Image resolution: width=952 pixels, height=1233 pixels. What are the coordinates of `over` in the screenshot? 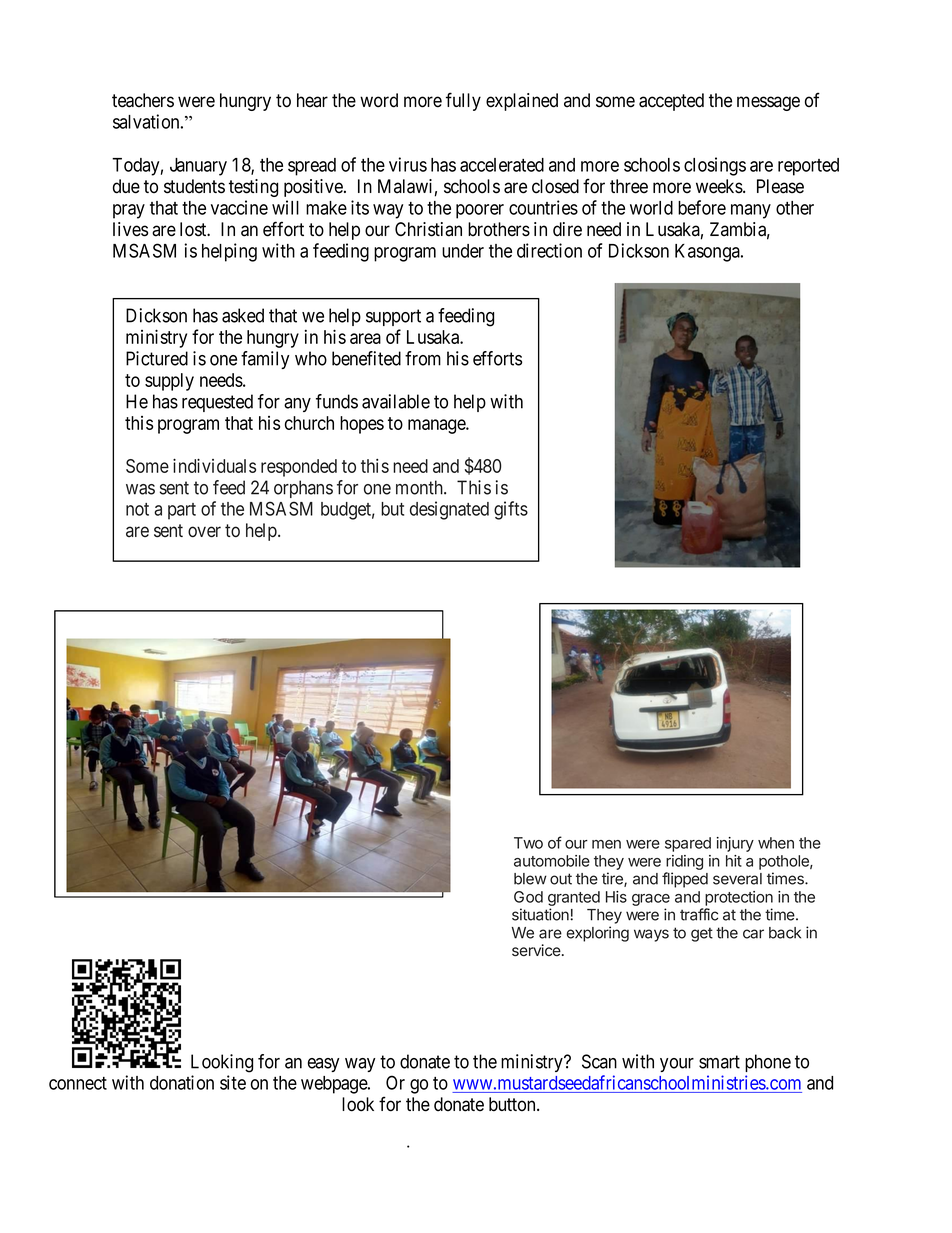 It's located at (204, 531).
